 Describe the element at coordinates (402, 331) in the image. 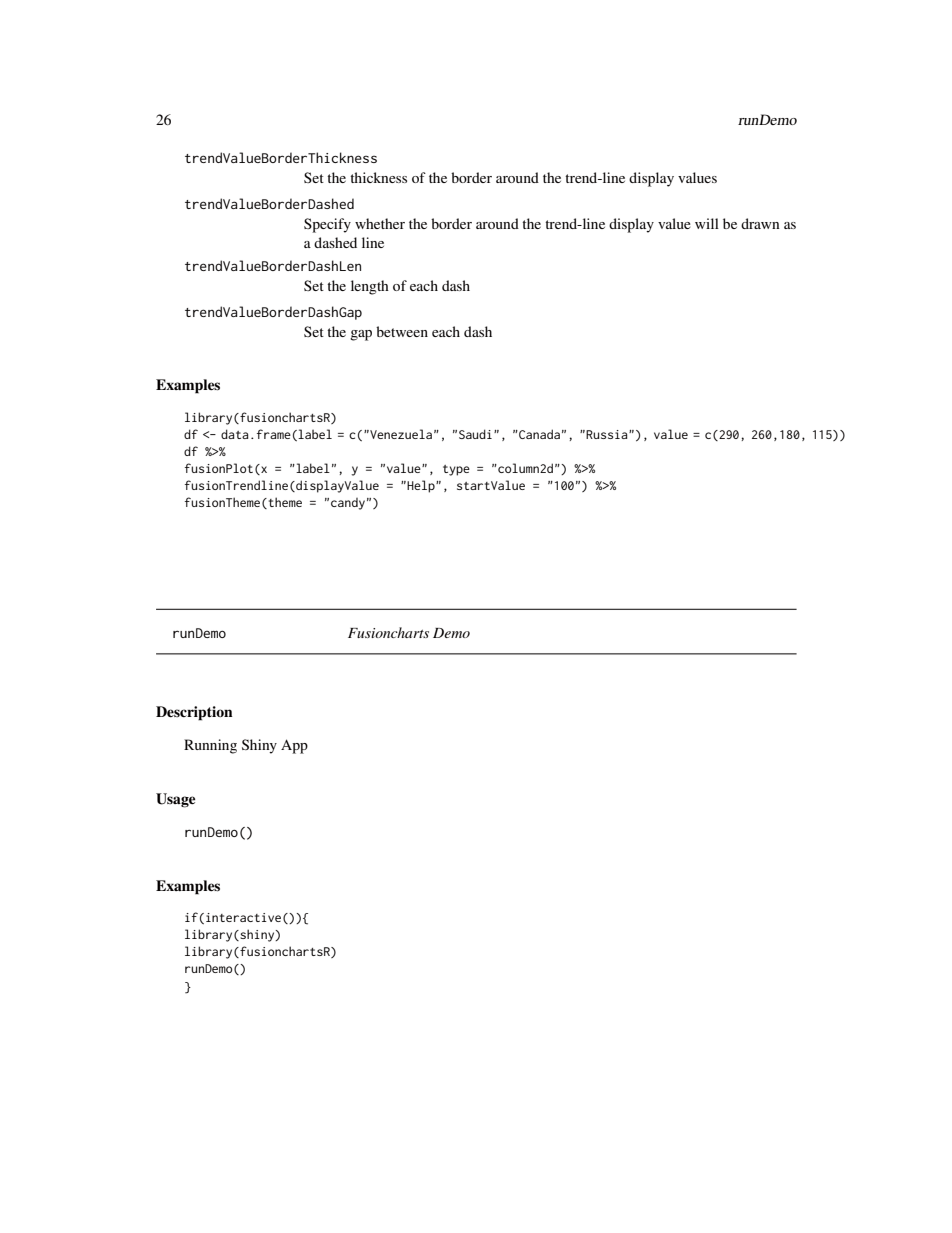

I see `between` at that location.
